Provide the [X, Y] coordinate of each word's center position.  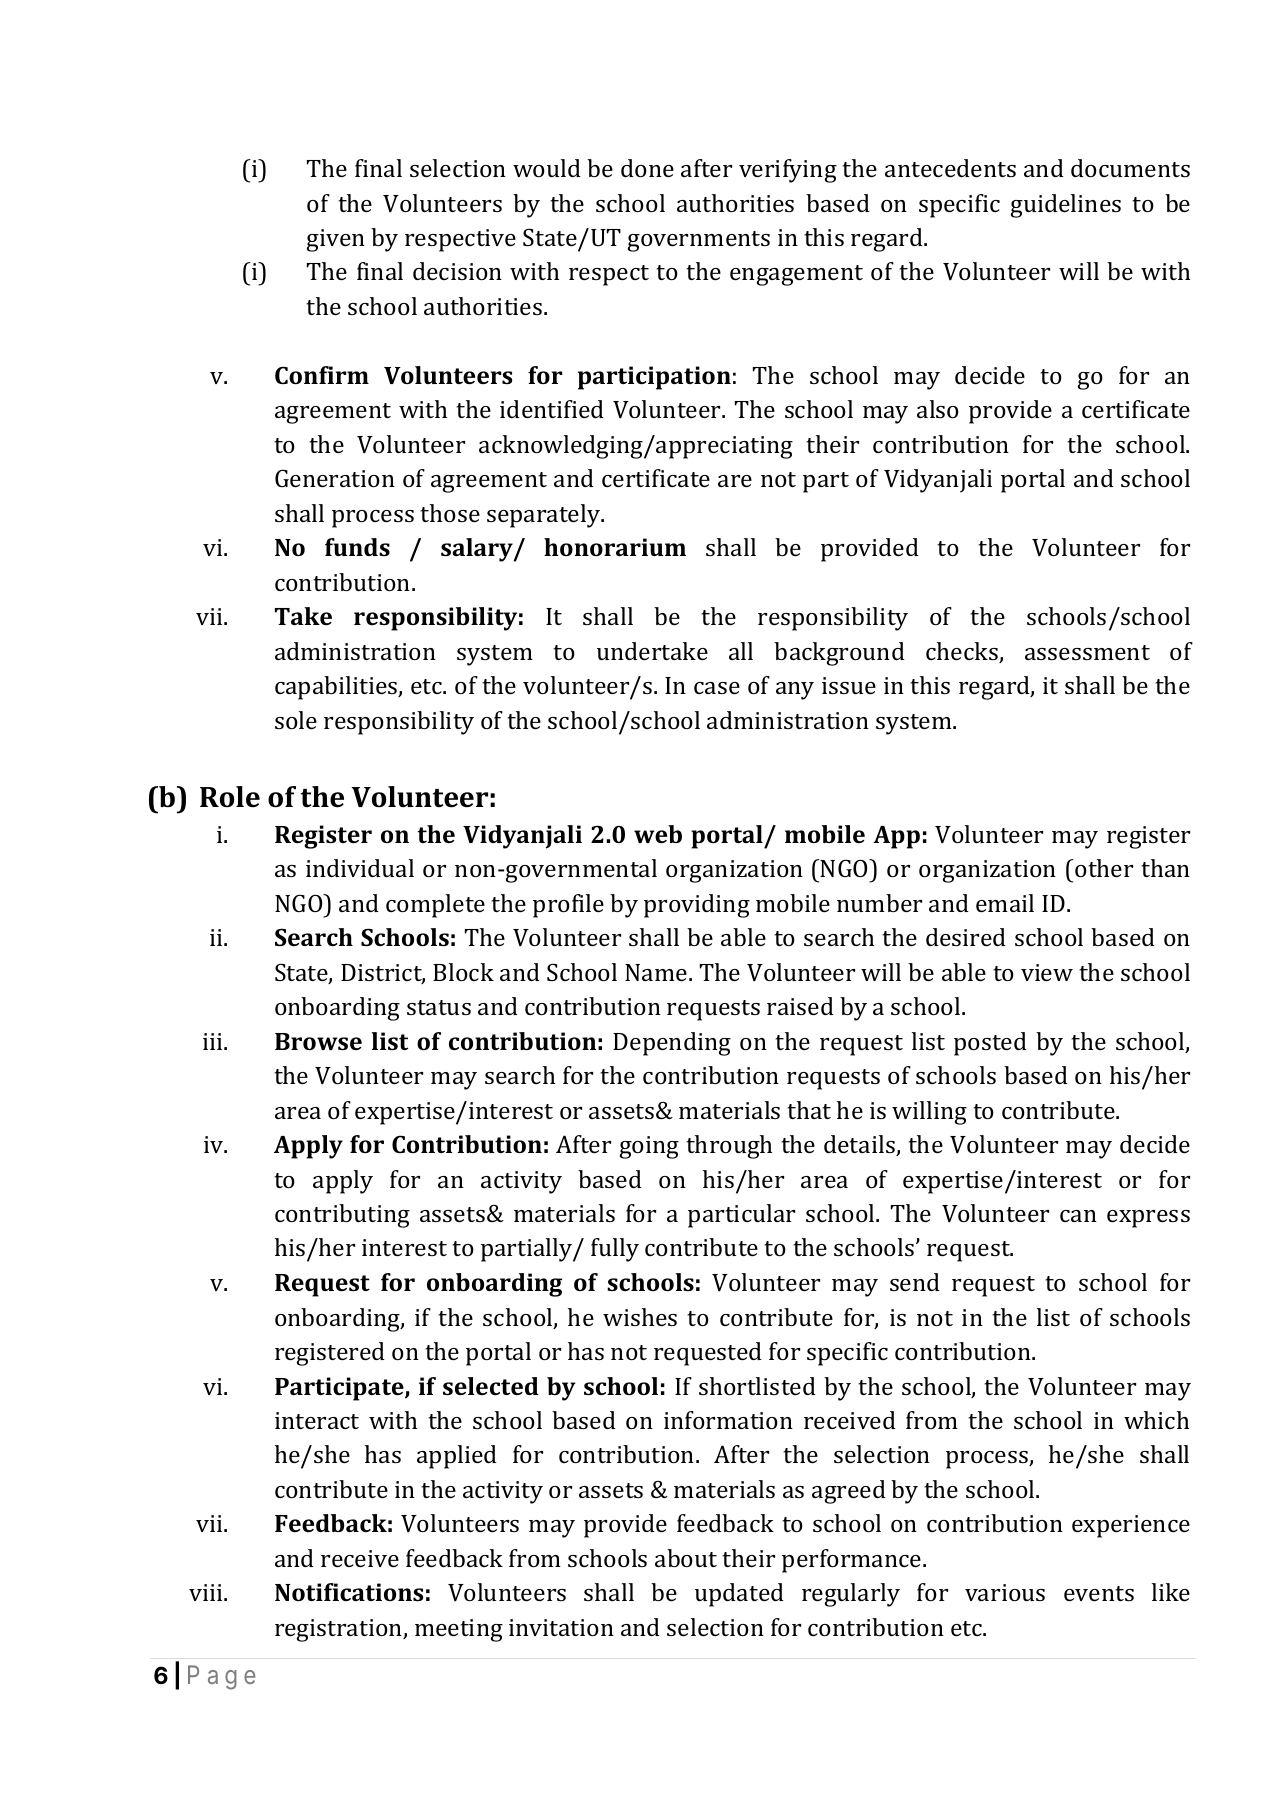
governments [699, 241]
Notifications [349, 1592]
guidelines [1066, 206]
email [1005, 903]
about [686, 1558]
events [1099, 1593]
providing [697, 906]
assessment [1087, 652]
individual [360, 868]
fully [615, 1250]
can [1078, 1216]
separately [545, 516]
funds [357, 547]
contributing [342, 1216]
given [336, 240]
